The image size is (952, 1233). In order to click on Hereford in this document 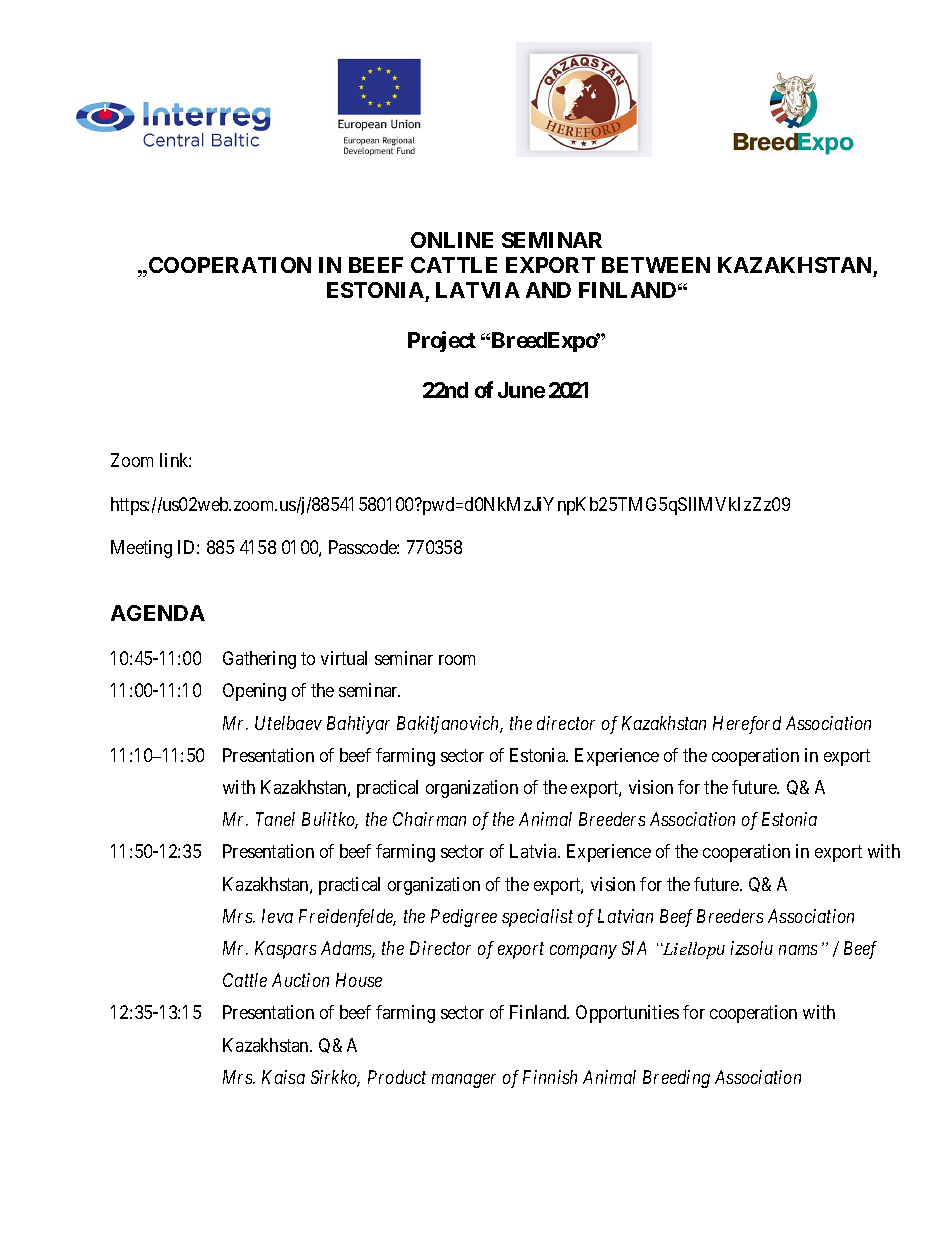, I will do `click(747, 725)`.
